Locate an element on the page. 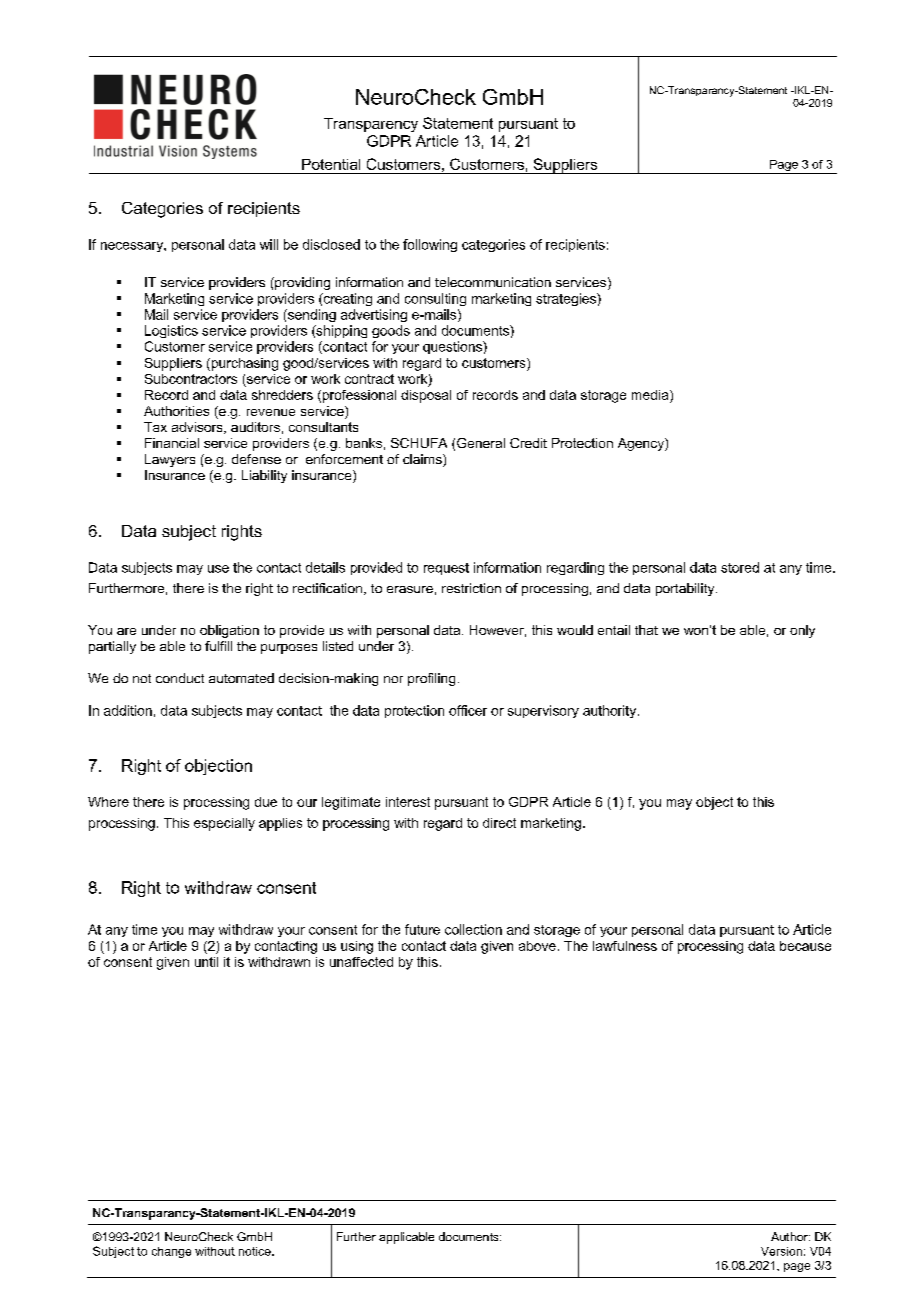 The height and width of the page is (1308, 924). strategies is located at coordinates (567, 299).
